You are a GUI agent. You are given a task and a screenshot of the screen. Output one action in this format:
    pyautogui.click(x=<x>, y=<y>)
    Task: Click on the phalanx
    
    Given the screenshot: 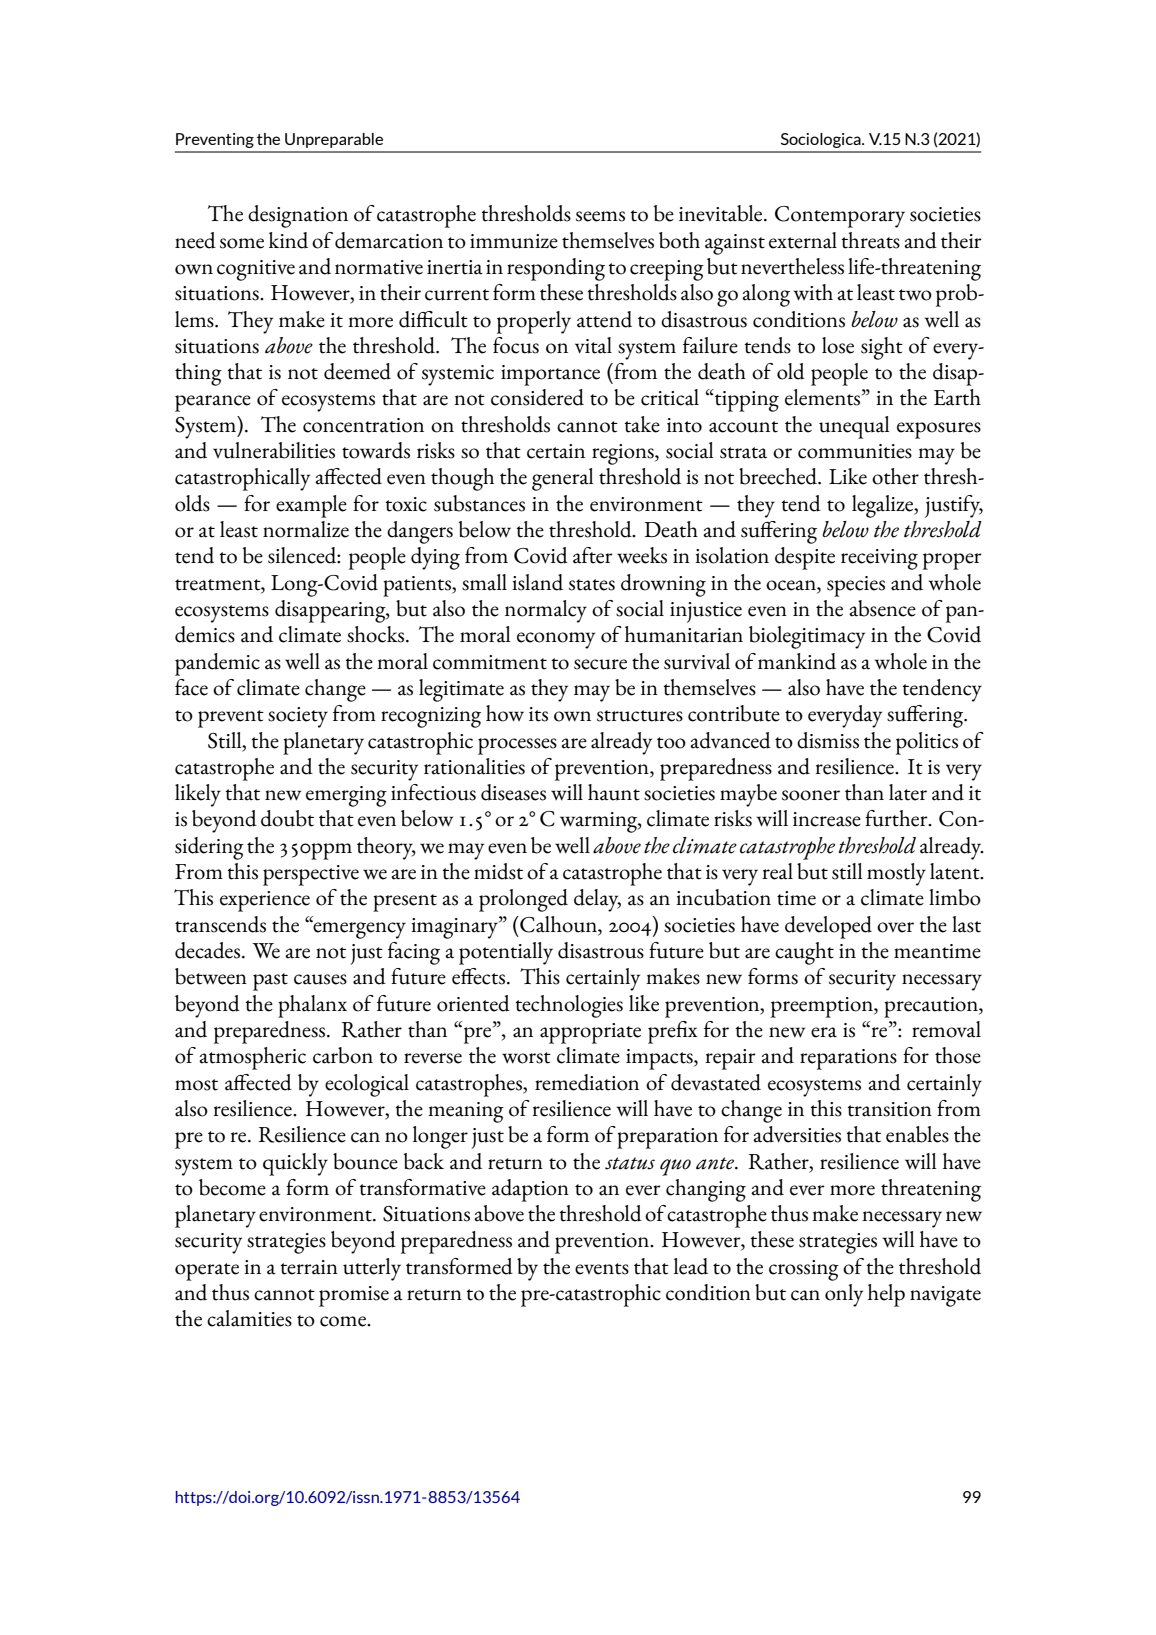 What is the action you would take?
    pyautogui.click(x=312, y=1006)
